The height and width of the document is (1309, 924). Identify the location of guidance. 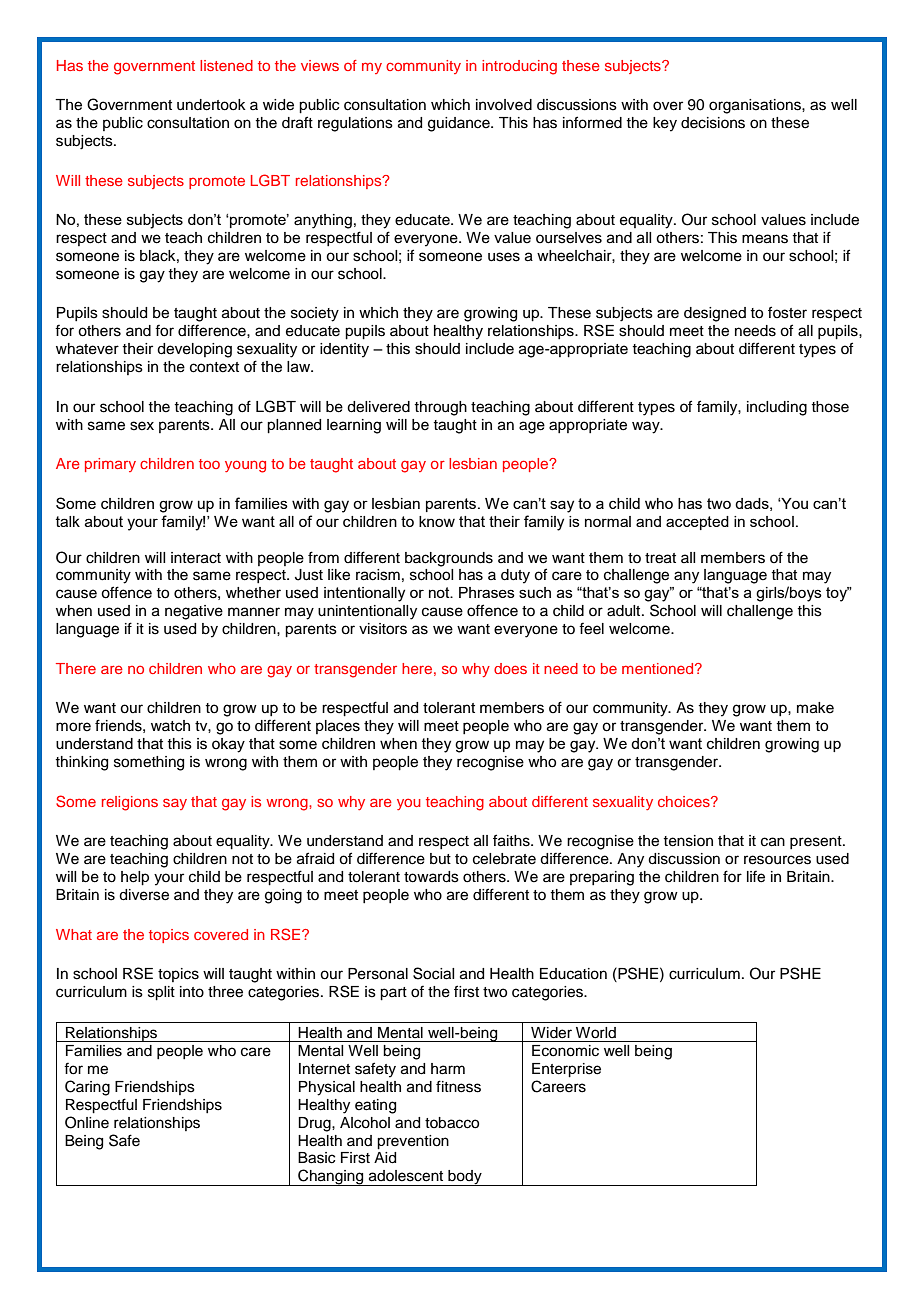
(460, 124).
